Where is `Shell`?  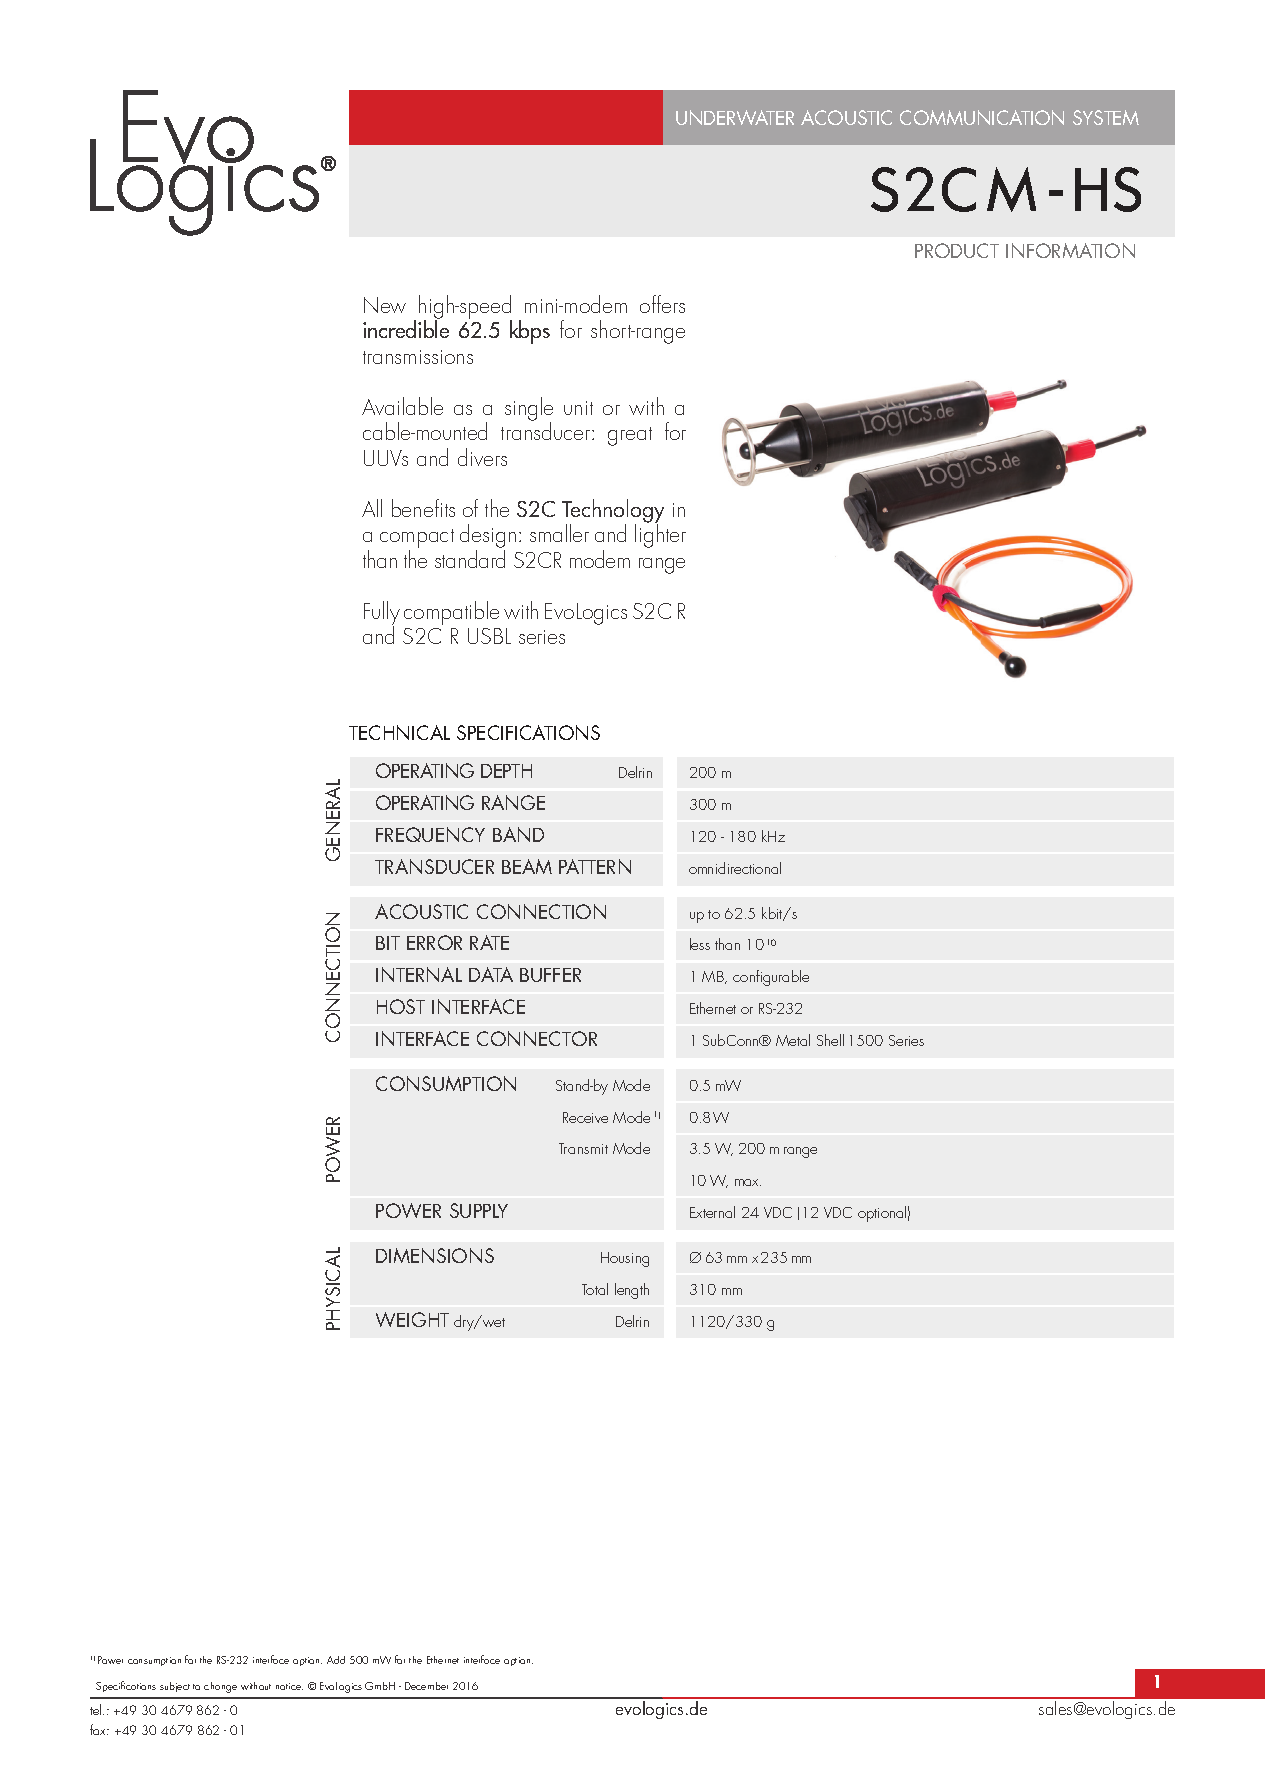 Shell is located at coordinates (830, 1040).
